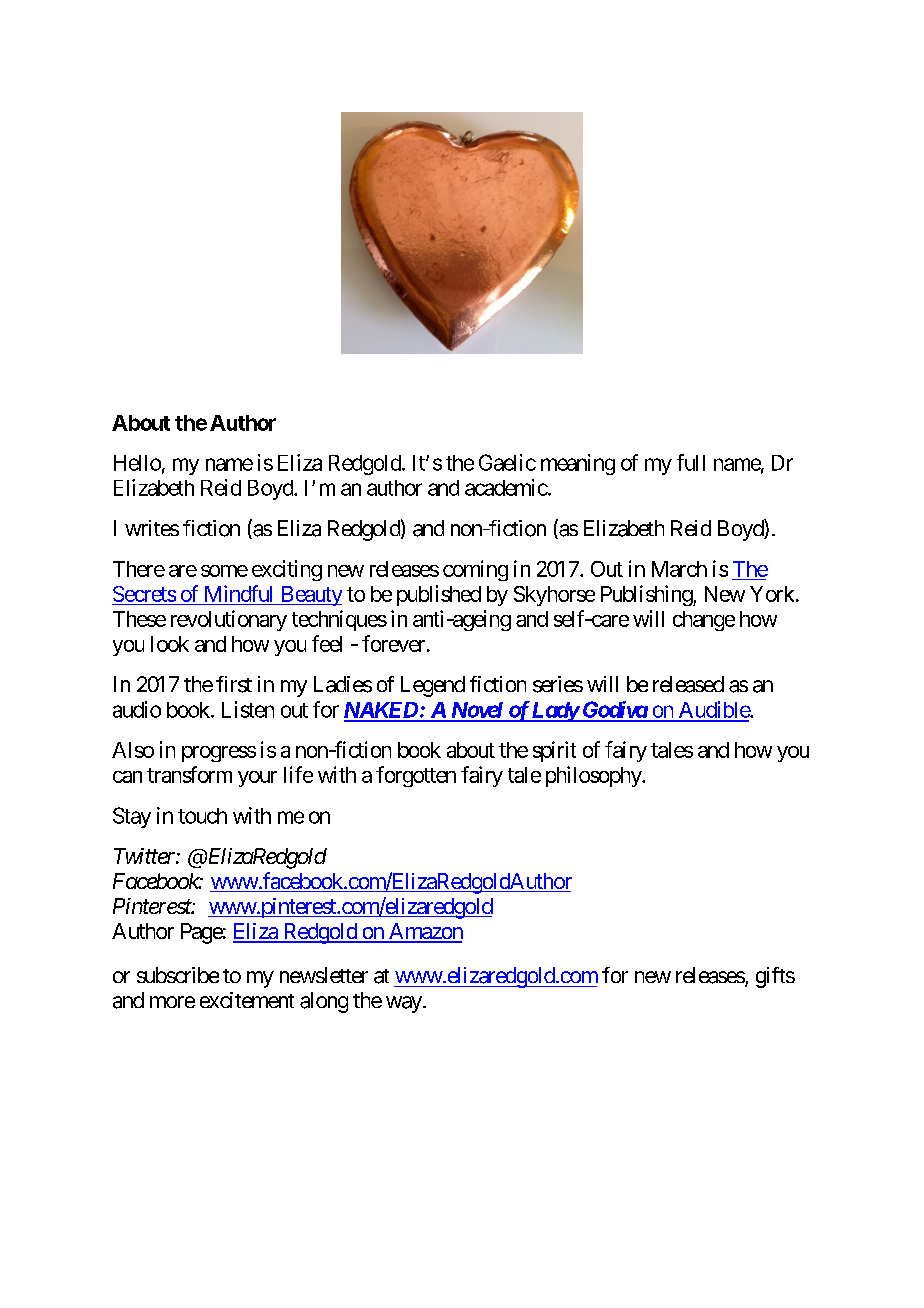  Describe the element at coordinates (775, 977) in the document. I see `gifts` at that location.
